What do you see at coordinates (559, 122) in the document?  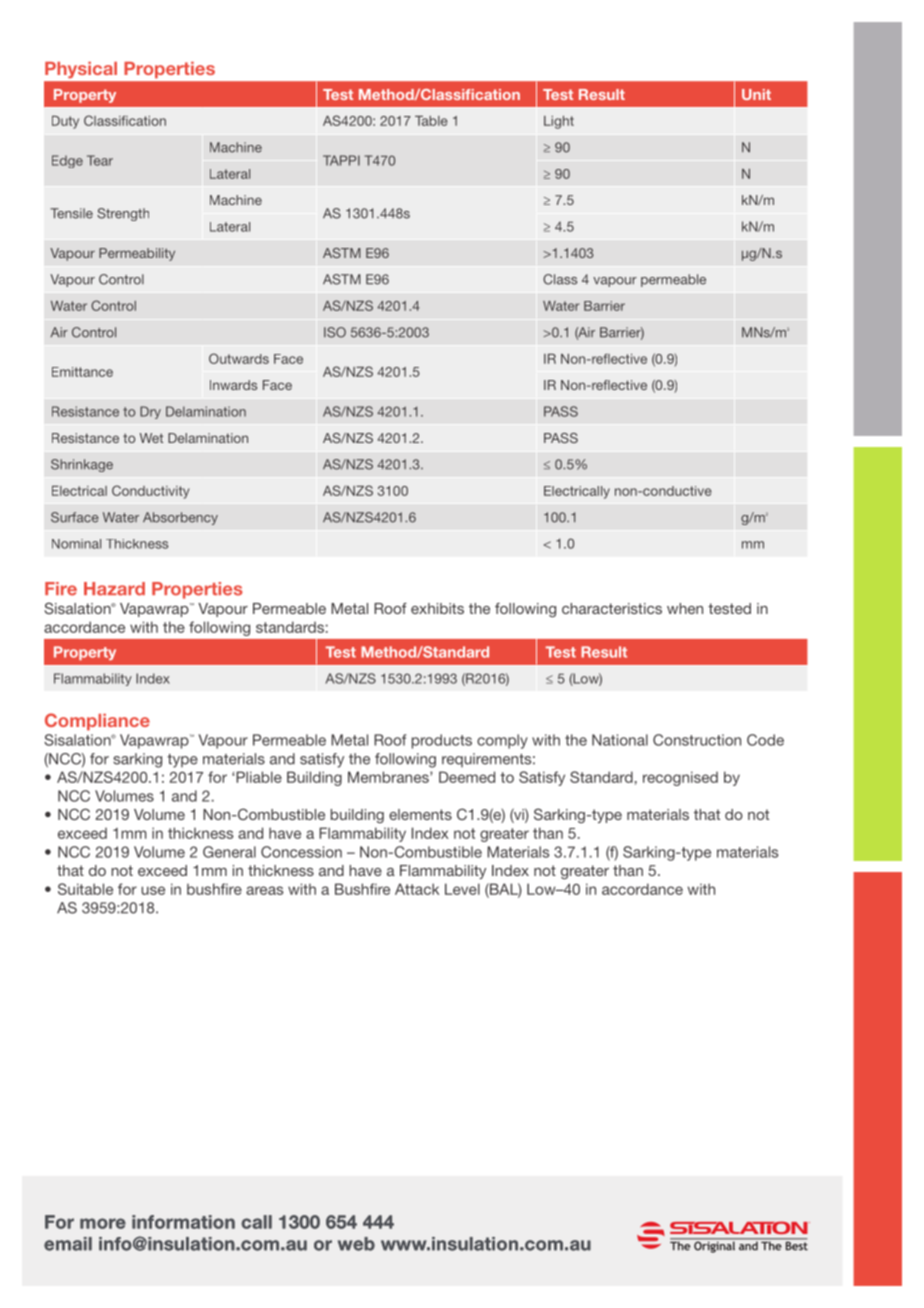 I see `Light` at bounding box center [559, 122].
